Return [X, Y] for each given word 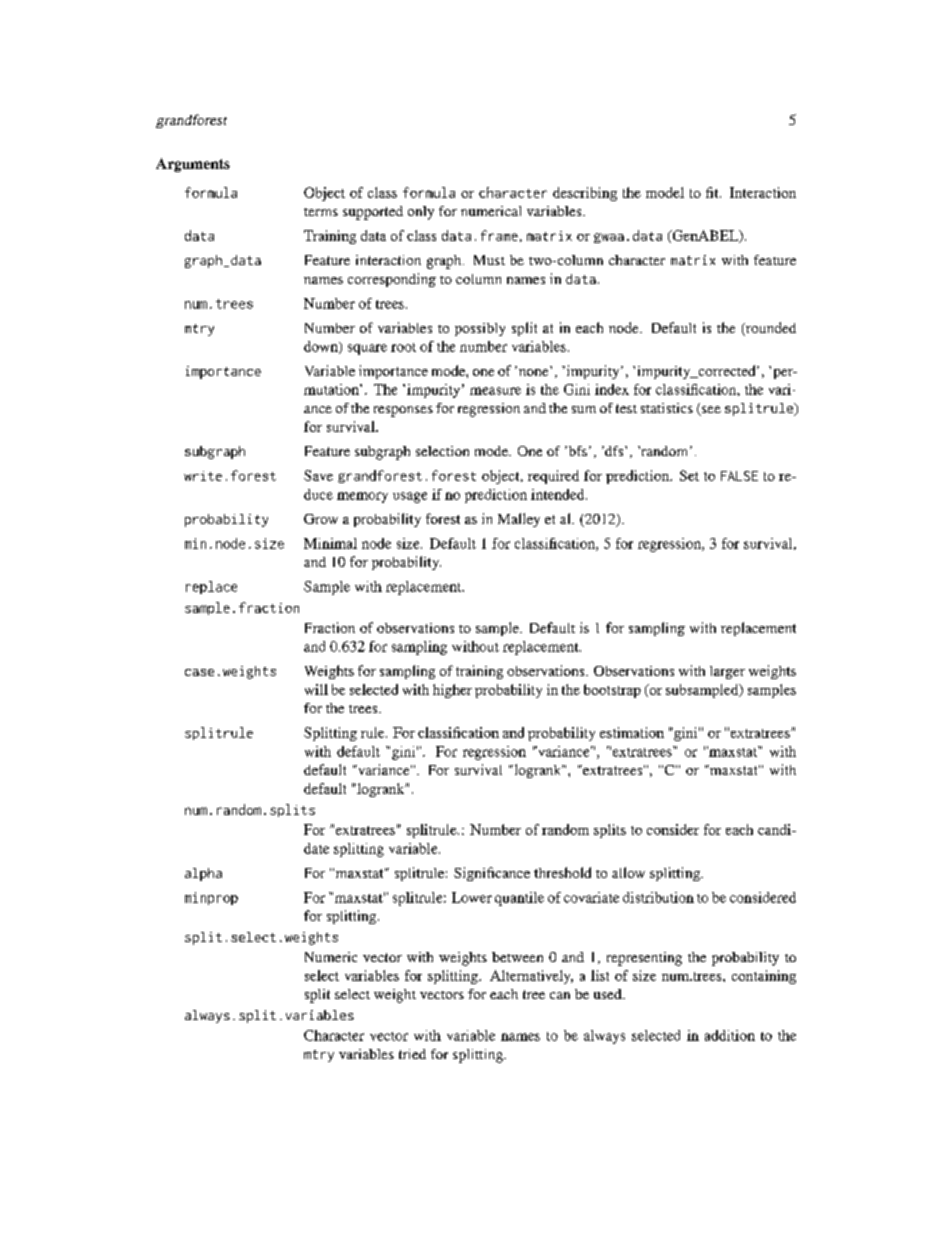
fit [713, 192]
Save [318, 475]
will [316, 689]
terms [321, 212]
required [553, 477]
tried [412, 1054]
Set [689, 475]
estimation [632, 732]
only [421, 213]
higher [452, 691]
